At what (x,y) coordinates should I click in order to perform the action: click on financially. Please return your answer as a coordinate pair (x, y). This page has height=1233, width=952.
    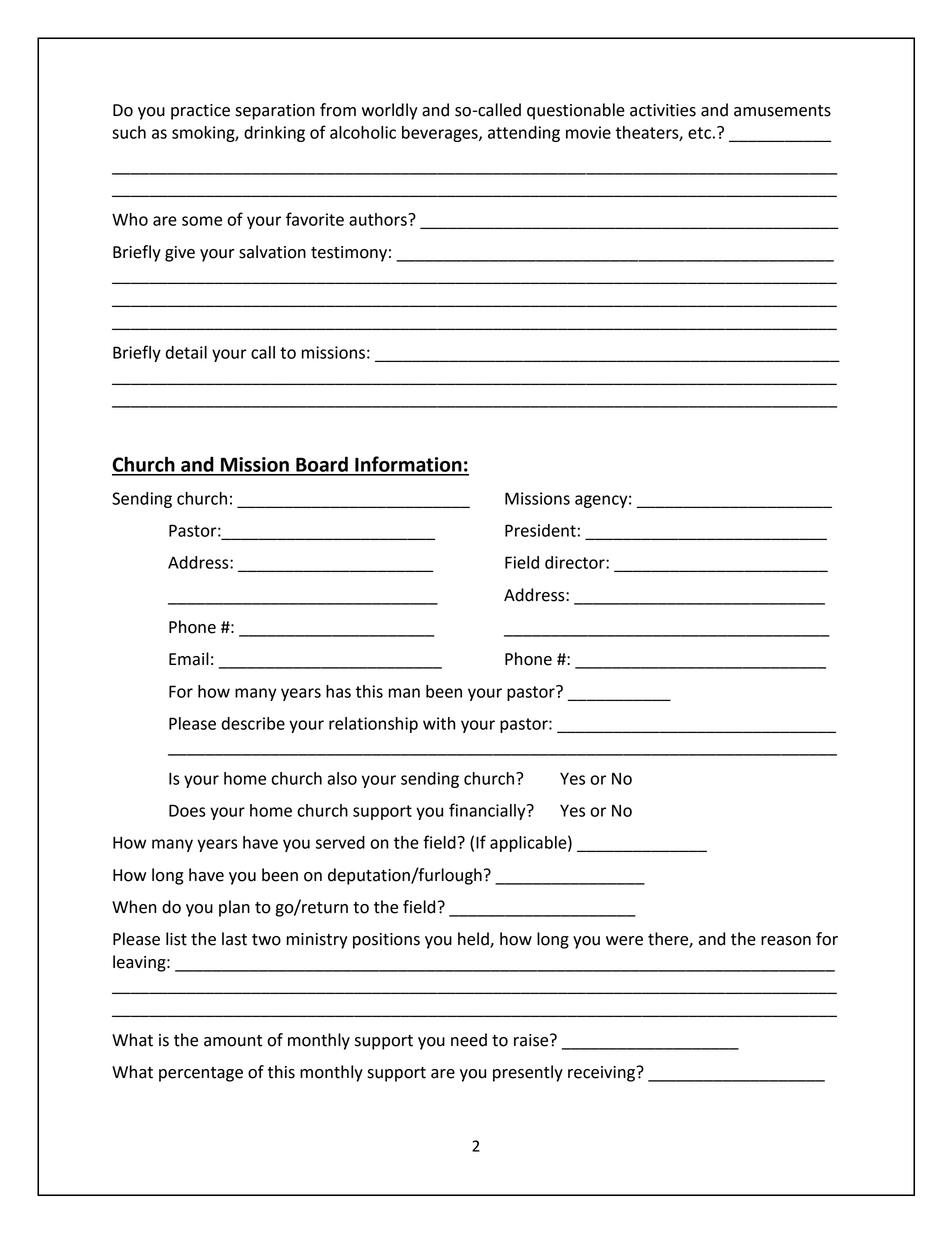
    Looking at the image, I should click on (488, 811).
